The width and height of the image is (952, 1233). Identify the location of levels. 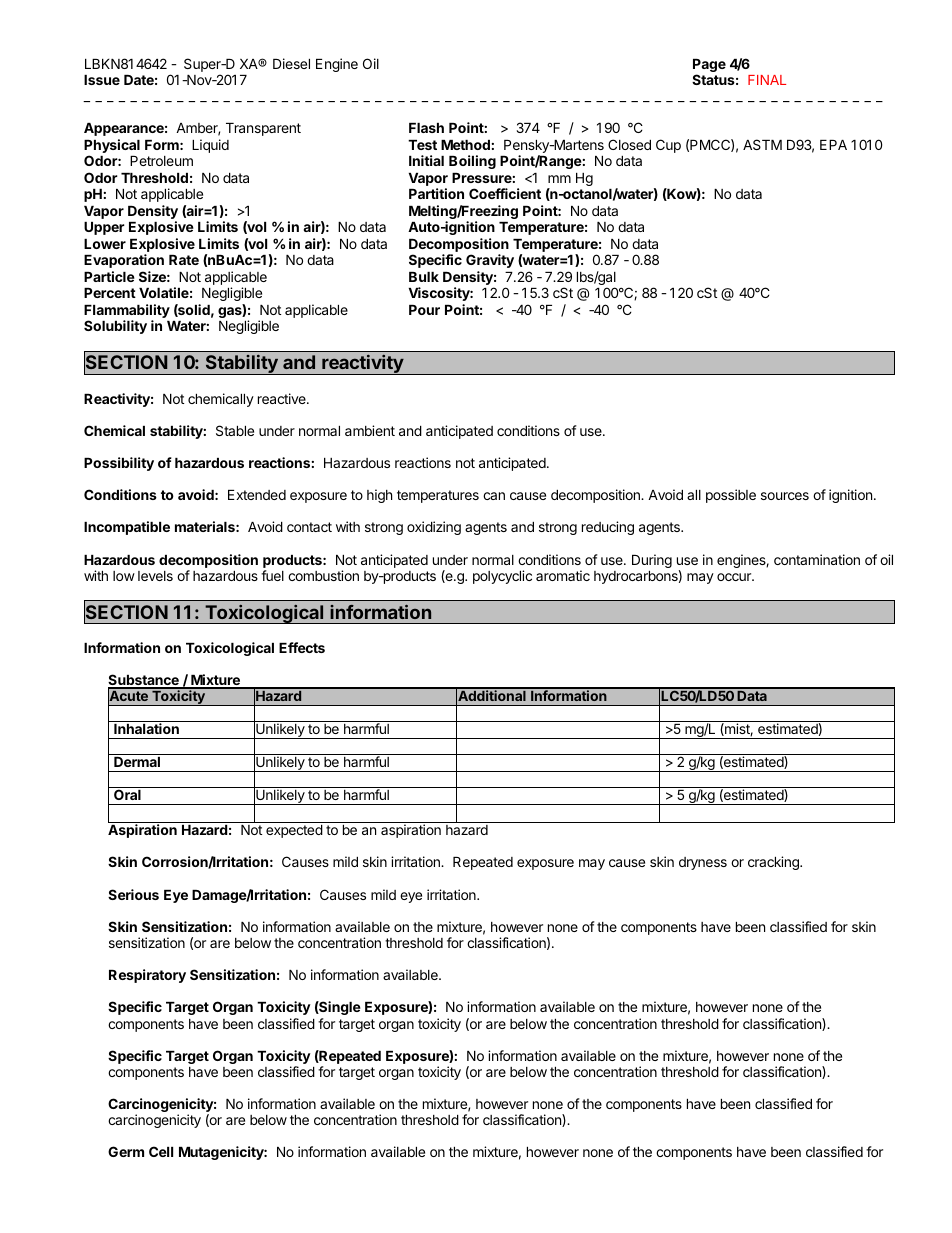
(155, 576).
